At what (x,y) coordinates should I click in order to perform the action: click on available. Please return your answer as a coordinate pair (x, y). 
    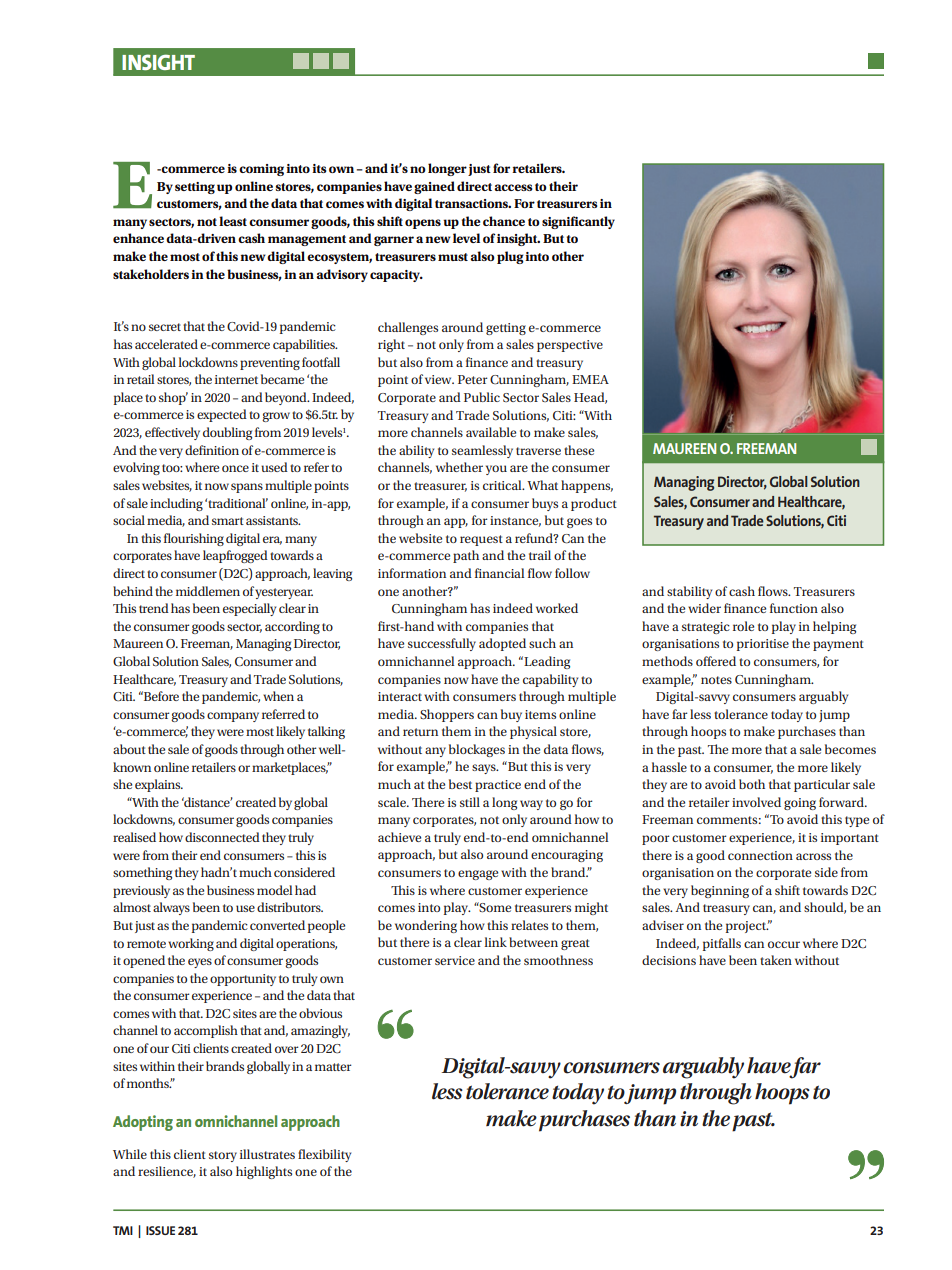
    Looking at the image, I should click on (491, 432).
